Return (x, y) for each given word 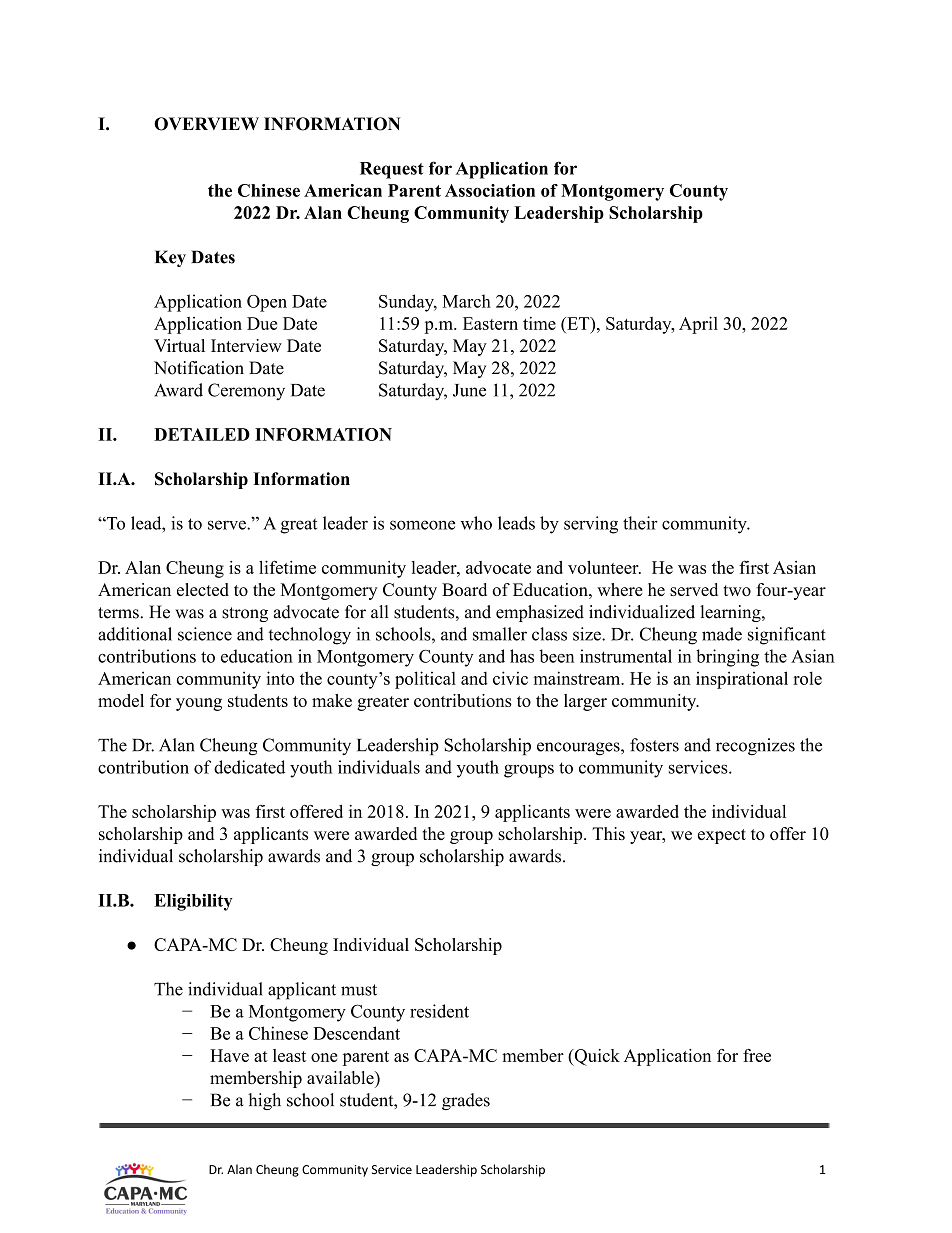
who (476, 523)
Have (229, 1055)
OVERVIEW (206, 124)
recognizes (755, 747)
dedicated (249, 767)
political (425, 680)
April (698, 325)
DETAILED (202, 434)
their (640, 523)
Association (490, 190)
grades (466, 1101)
